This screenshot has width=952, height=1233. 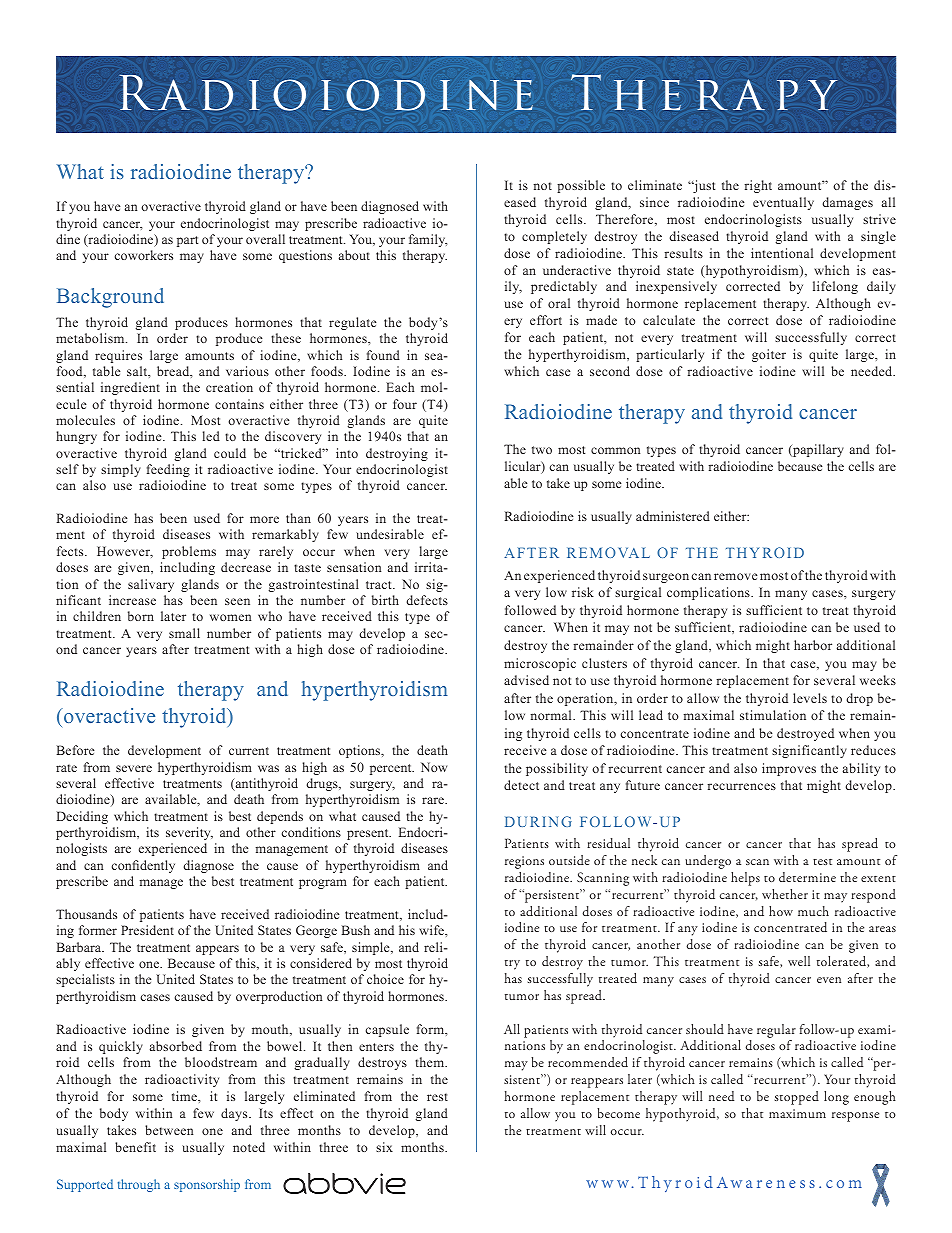 I want to click on determine, so click(x=807, y=877).
